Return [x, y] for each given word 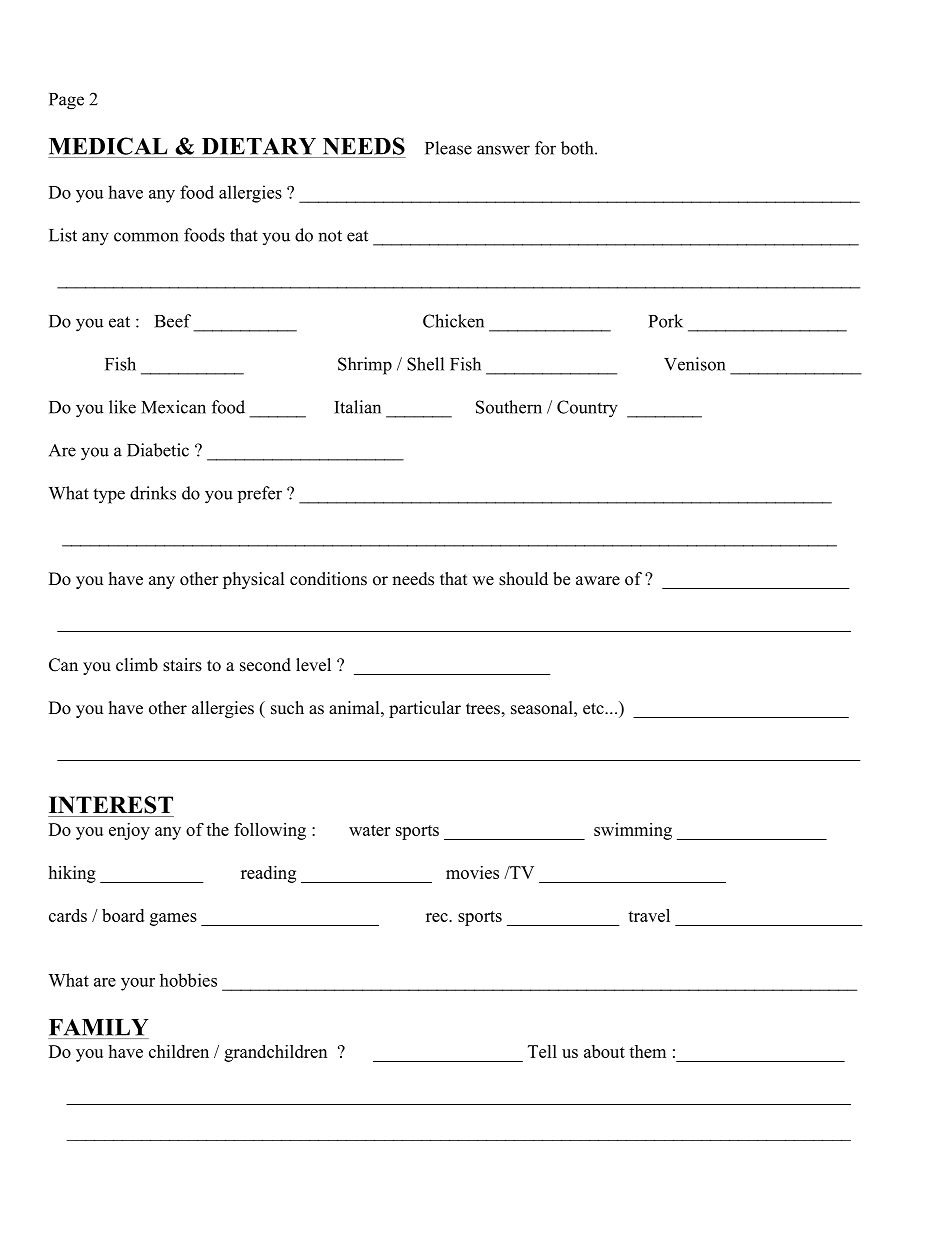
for [545, 148]
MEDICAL [108, 146]
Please [448, 148]
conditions [328, 579]
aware [598, 581]
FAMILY [99, 1027]
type [109, 496]
